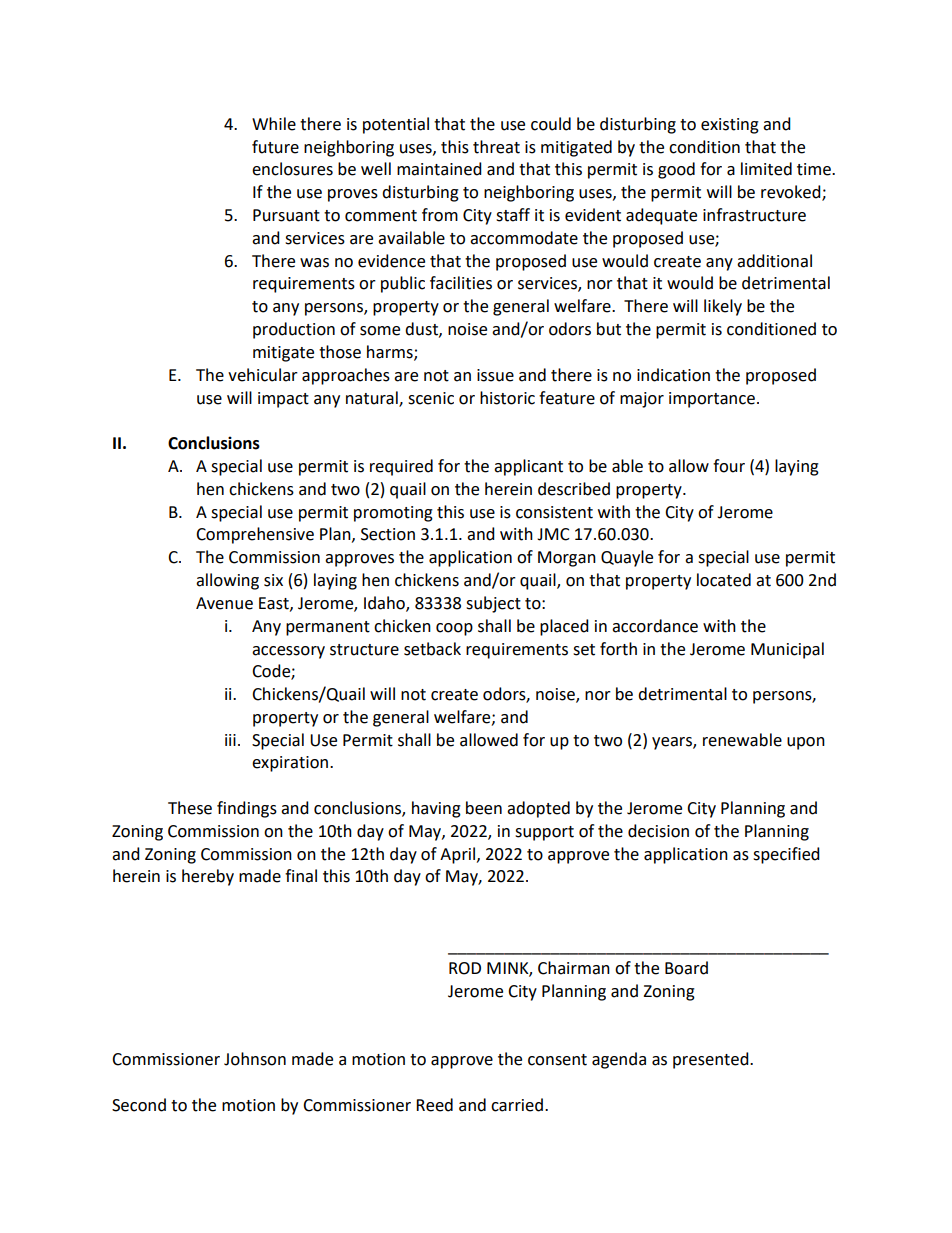 Image resolution: width=952 pixels, height=1233 pixels. Describe the element at coordinates (493, 604) in the screenshot. I see `subject` at that location.
